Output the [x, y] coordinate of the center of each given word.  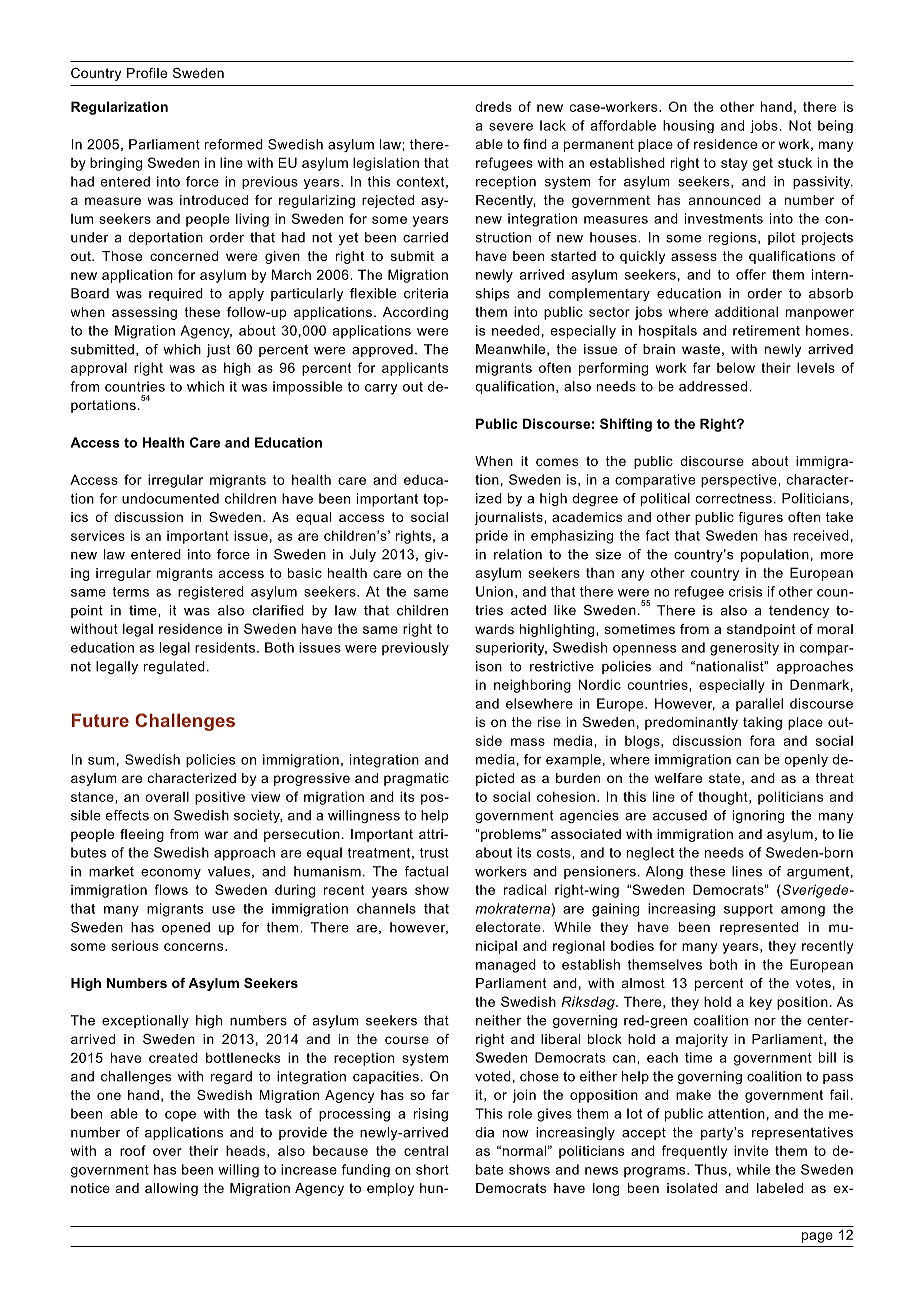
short [432, 1169]
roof [133, 1150]
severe [511, 127]
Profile [147, 73]
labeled [780, 1188]
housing [688, 126]
